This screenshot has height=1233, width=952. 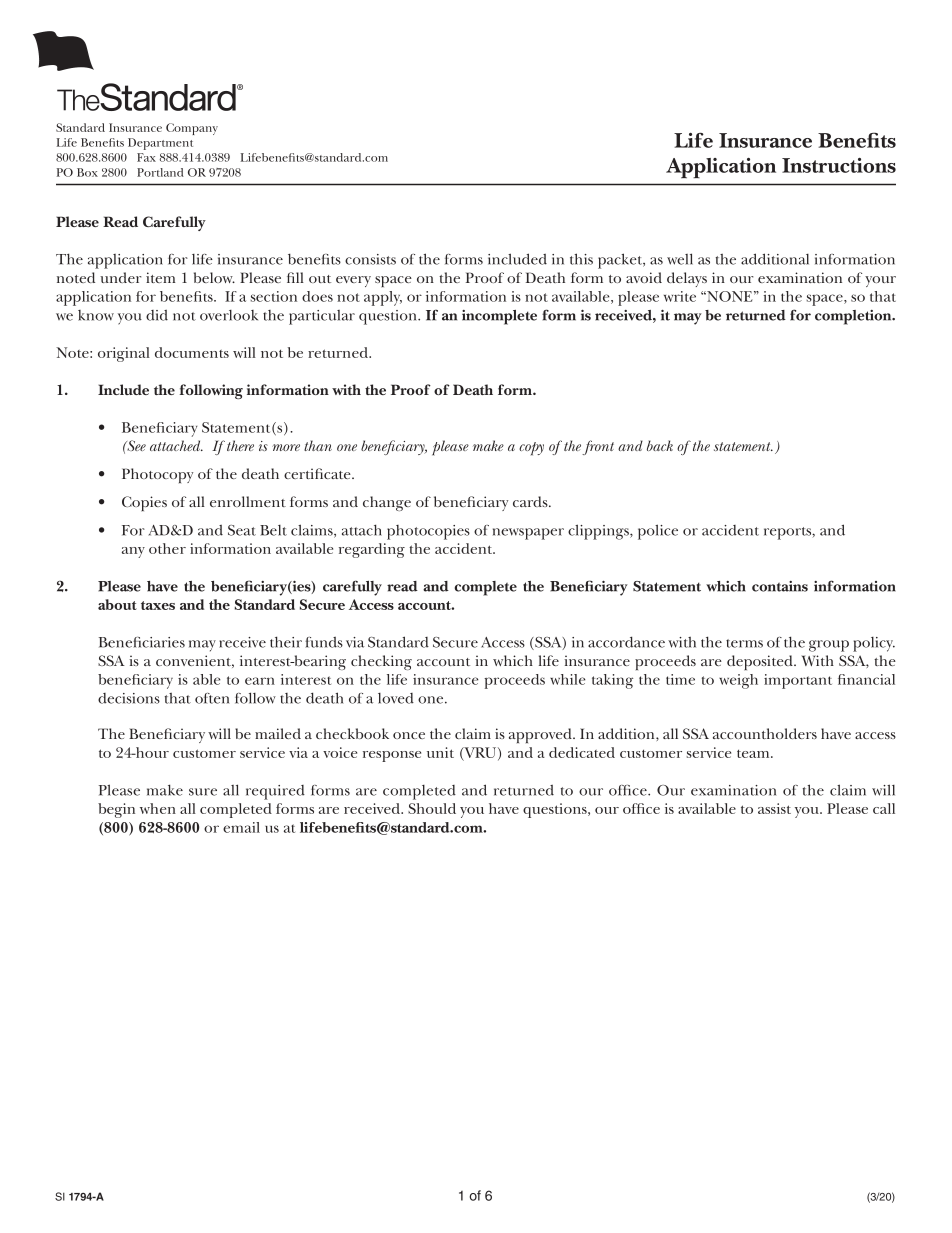 I want to click on Department, so click(x=160, y=144).
